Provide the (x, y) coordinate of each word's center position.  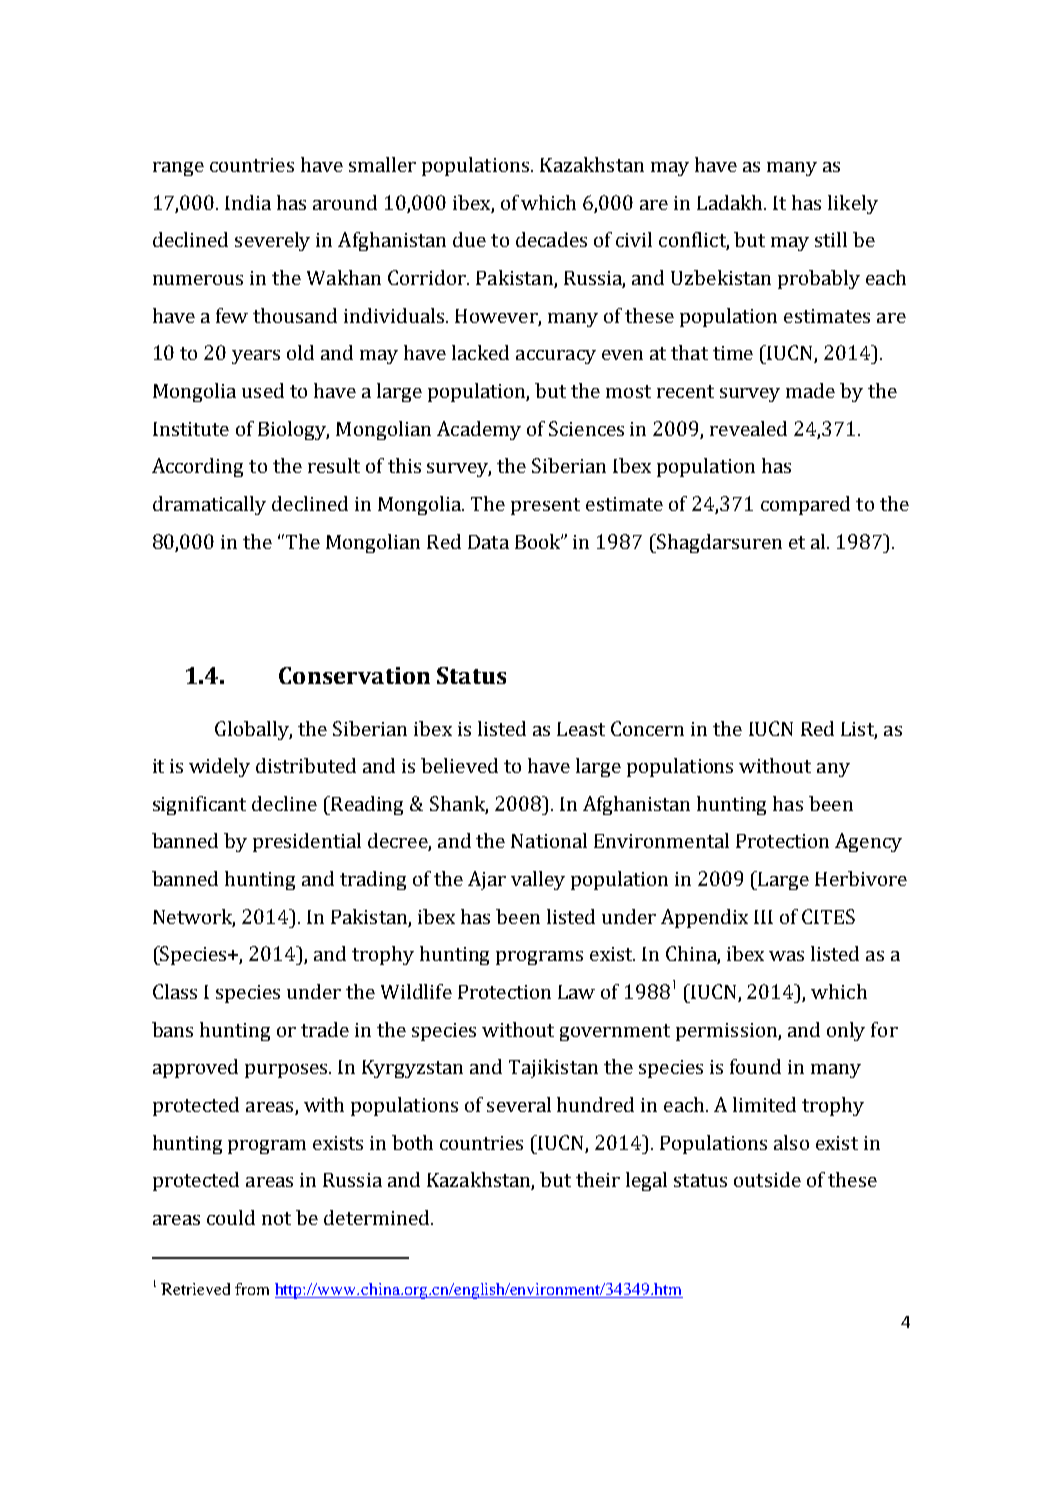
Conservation (354, 675)
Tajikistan (553, 1068)
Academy (479, 430)
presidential (307, 842)
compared (805, 505)
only (846, 1031)
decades (551, 239)
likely (853, 204)
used (263, 390)
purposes (287, 1071)
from (252, 1289)
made (810, 390)
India (248, 202)
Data (488, 542)
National (549, 840)
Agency (868, 842)
